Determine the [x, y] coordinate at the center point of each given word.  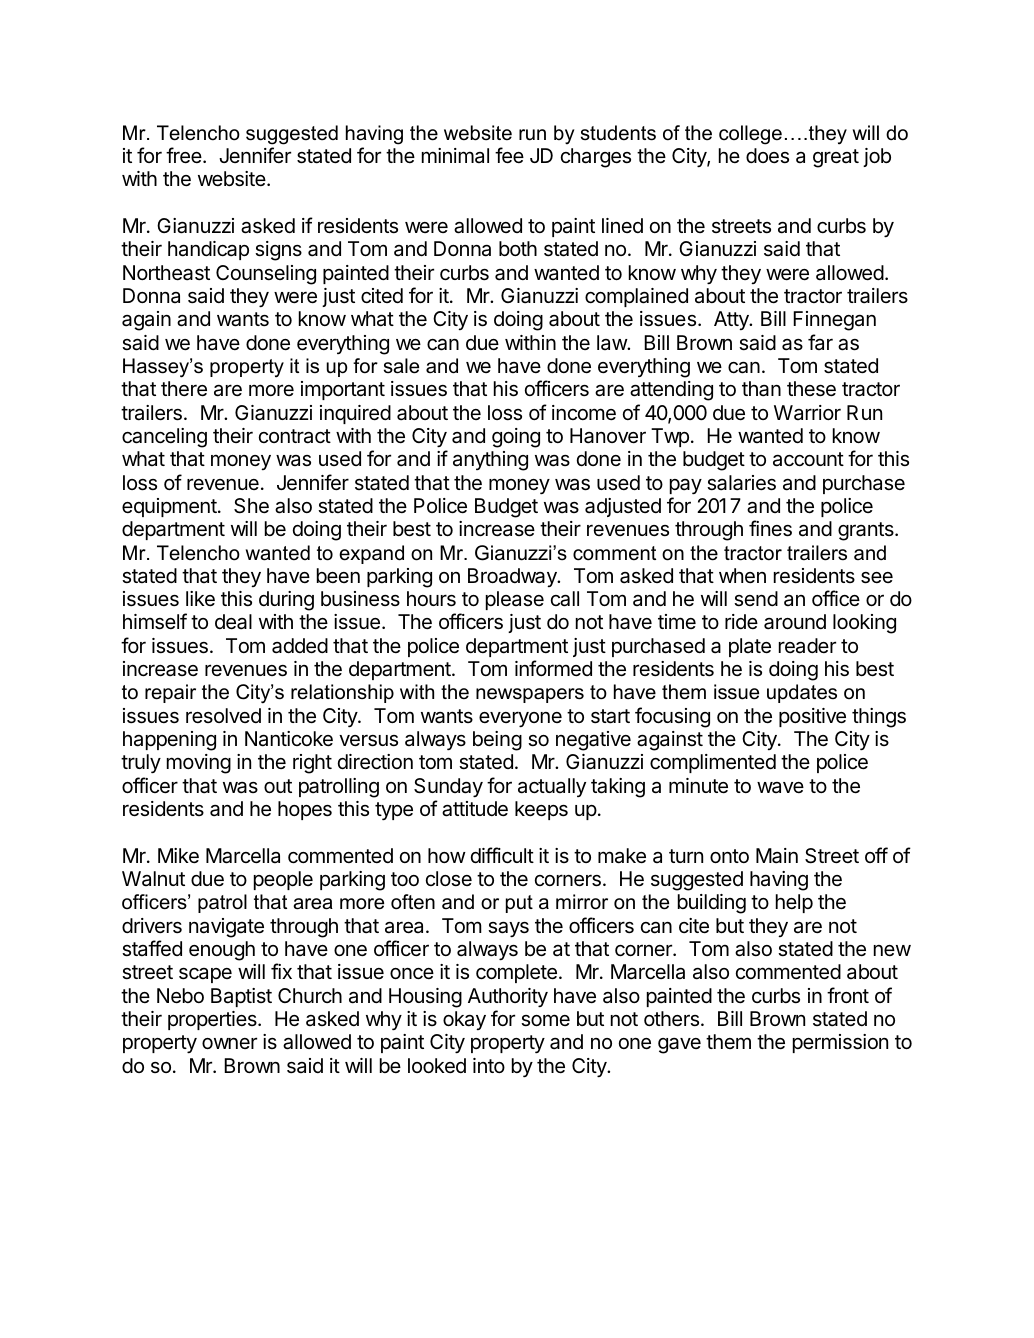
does [767, 156]
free [185, 155]
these [811, 389]
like [200, 599]
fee [509, 155]
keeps [541, 810]
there [184, 389]
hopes [305, 810]
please [515, 600]
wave [780, 787]
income [584, 413]
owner [229, 1043]
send [756, 599]
